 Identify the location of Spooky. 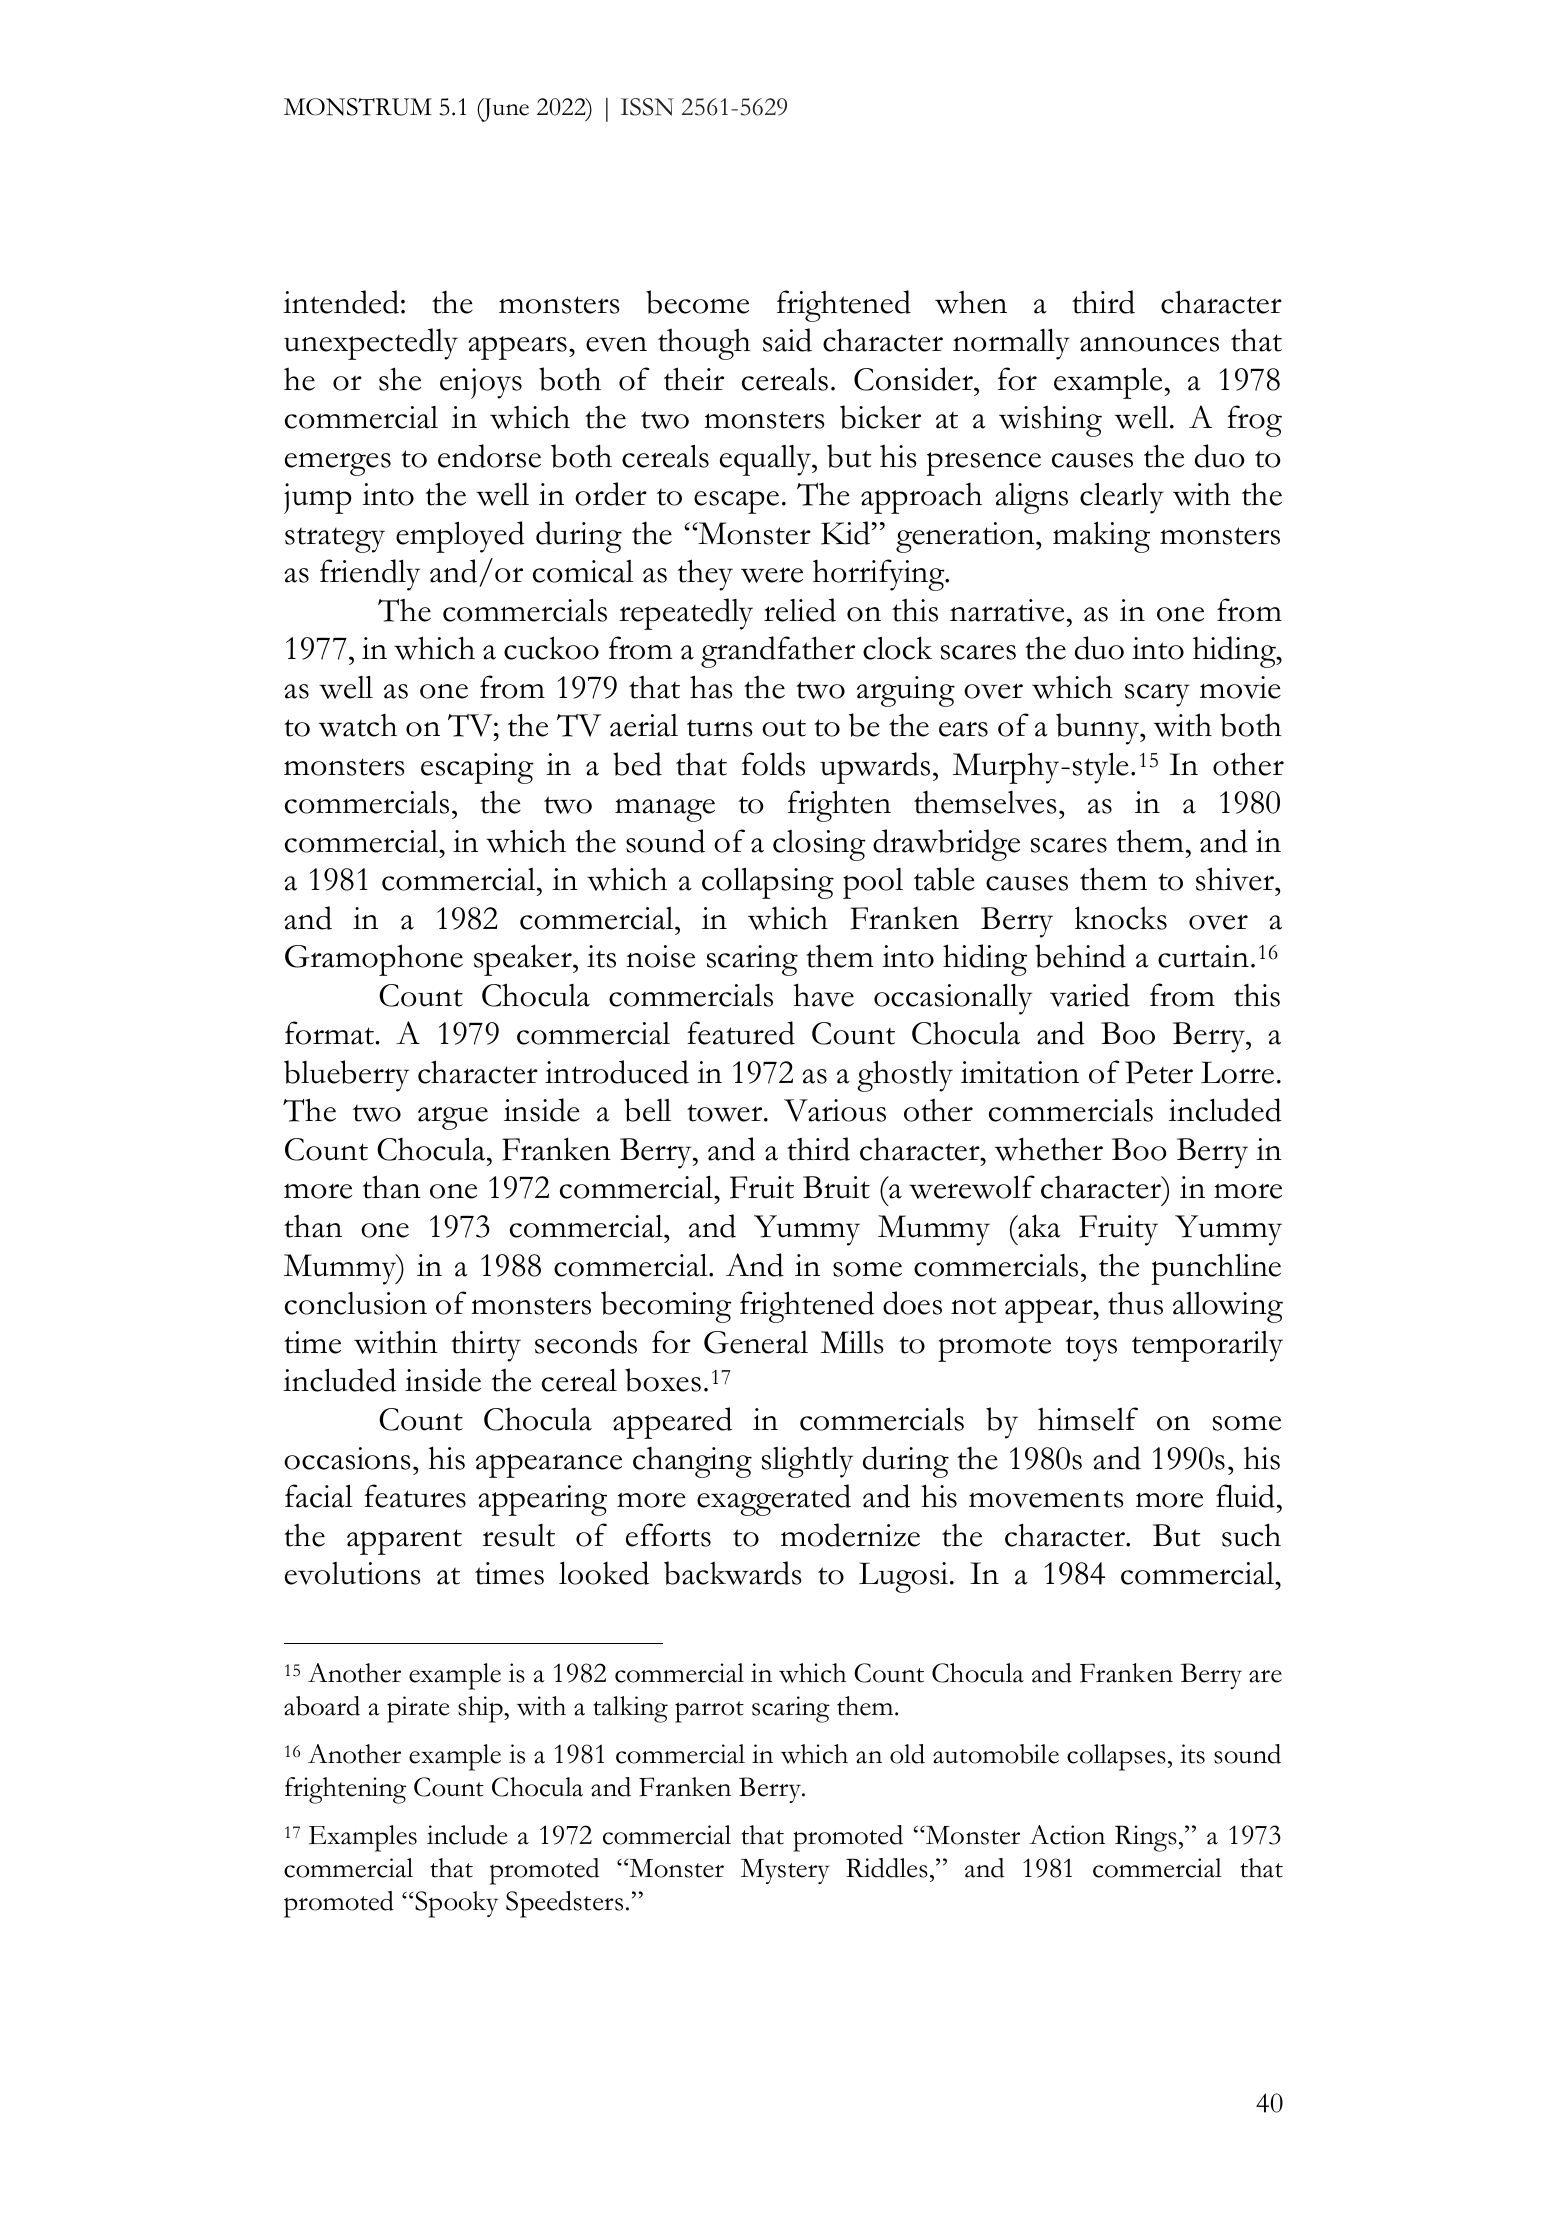
(456, 1904).
